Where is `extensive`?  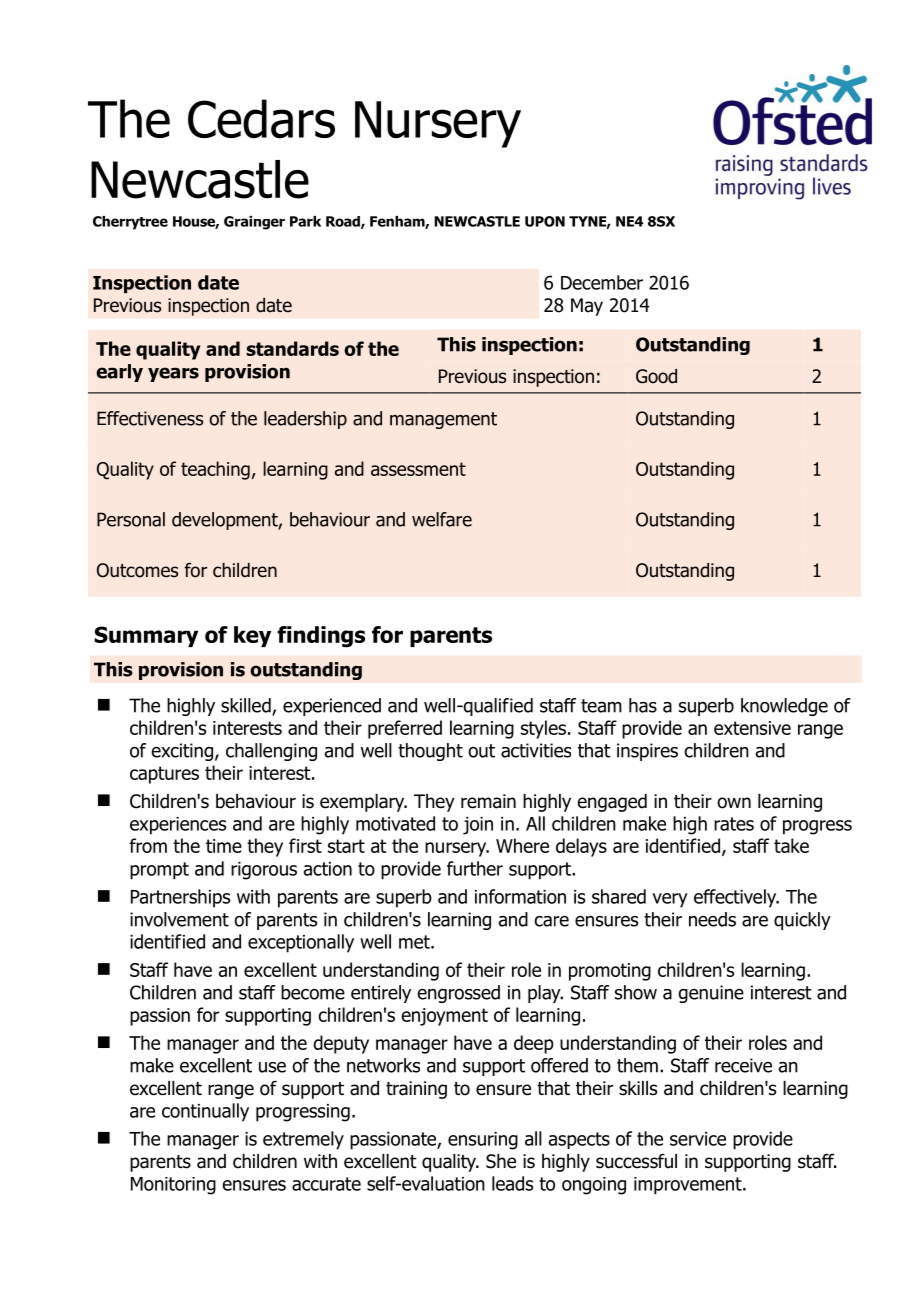
extensive is located at coordinates (752, 728).
